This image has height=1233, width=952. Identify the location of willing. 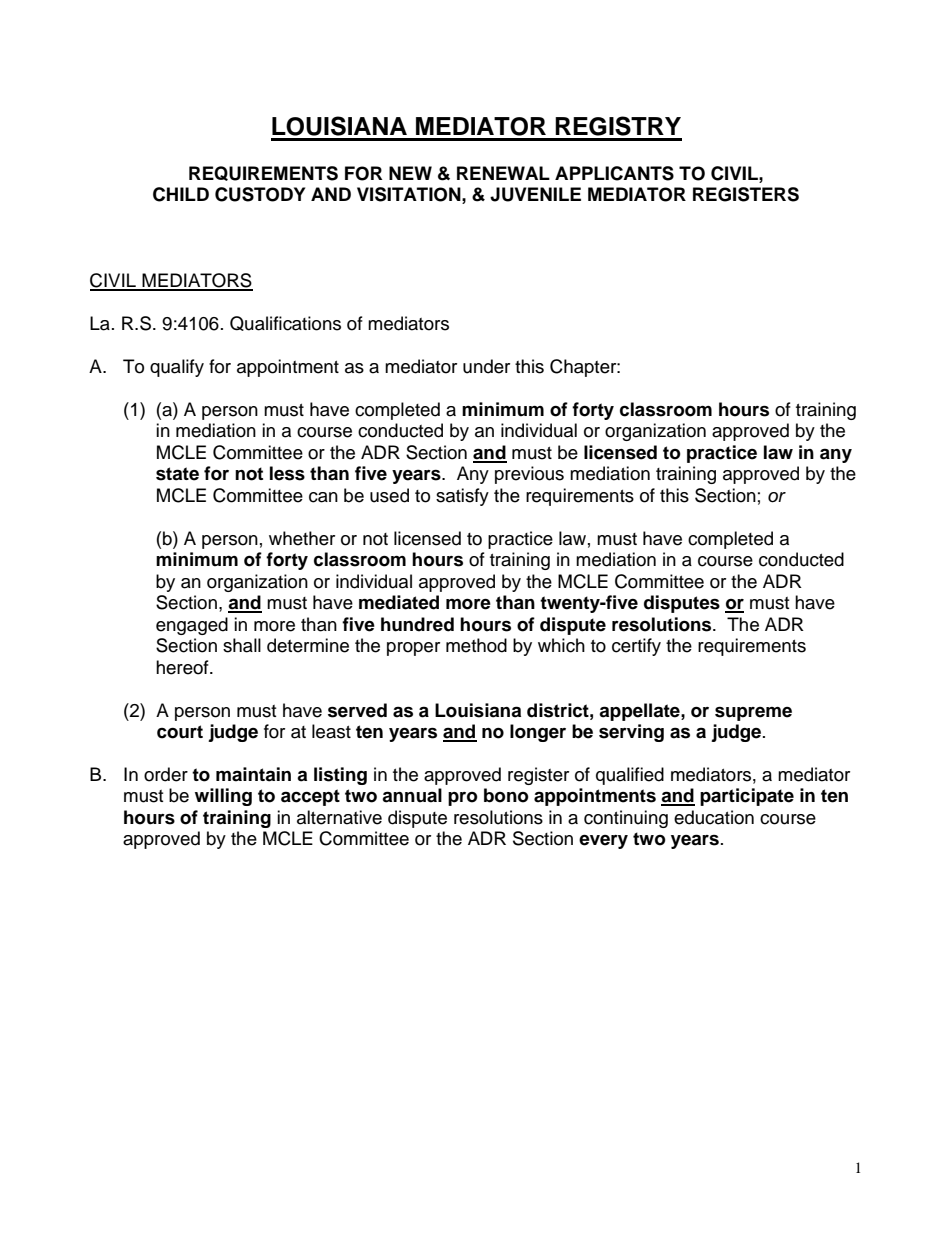
(223, 797).
